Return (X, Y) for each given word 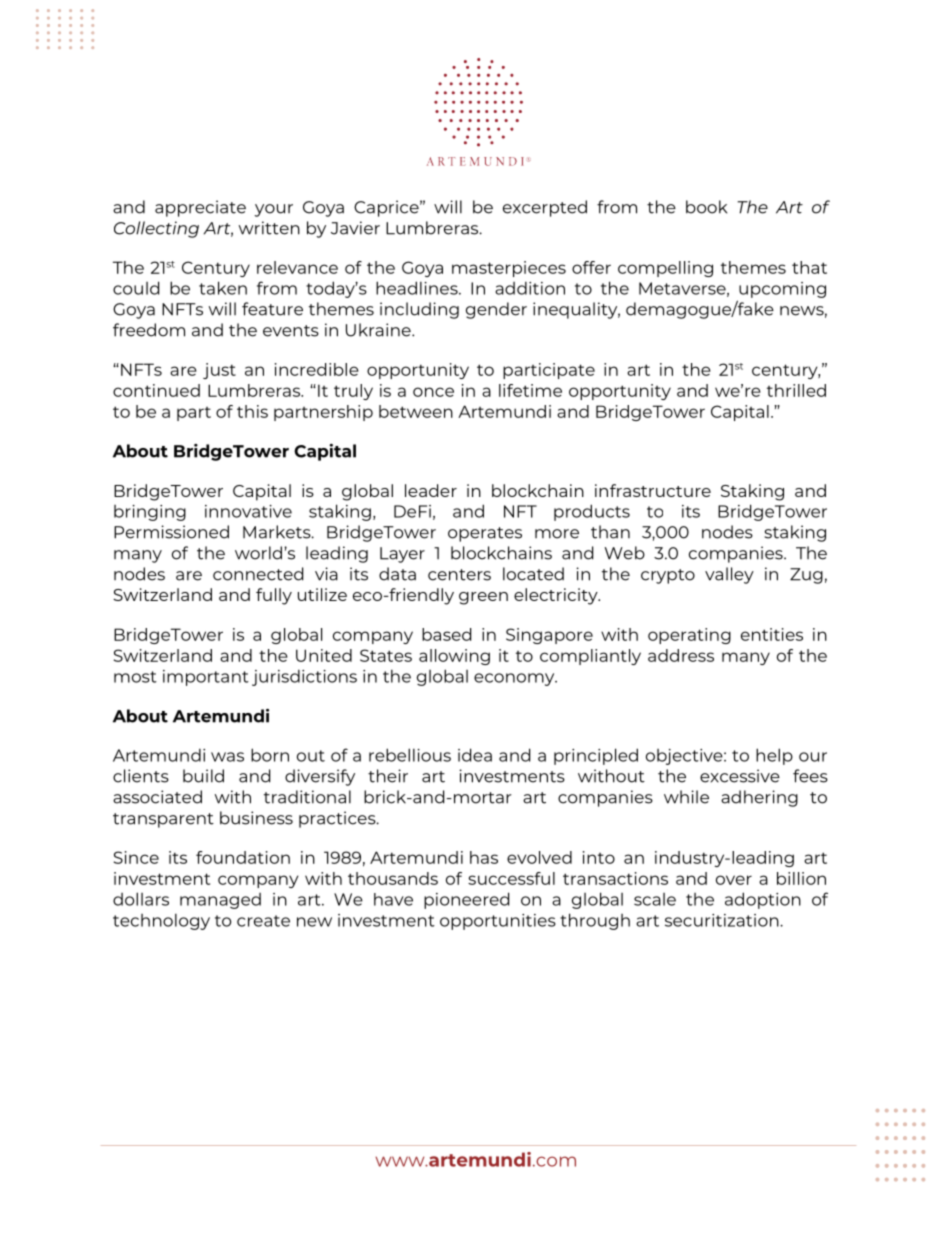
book (706, 207)
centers (459, 575)
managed (220, 901)
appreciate (200, 208)
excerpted (545, 208)
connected (258, 574)
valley (729, 575)
